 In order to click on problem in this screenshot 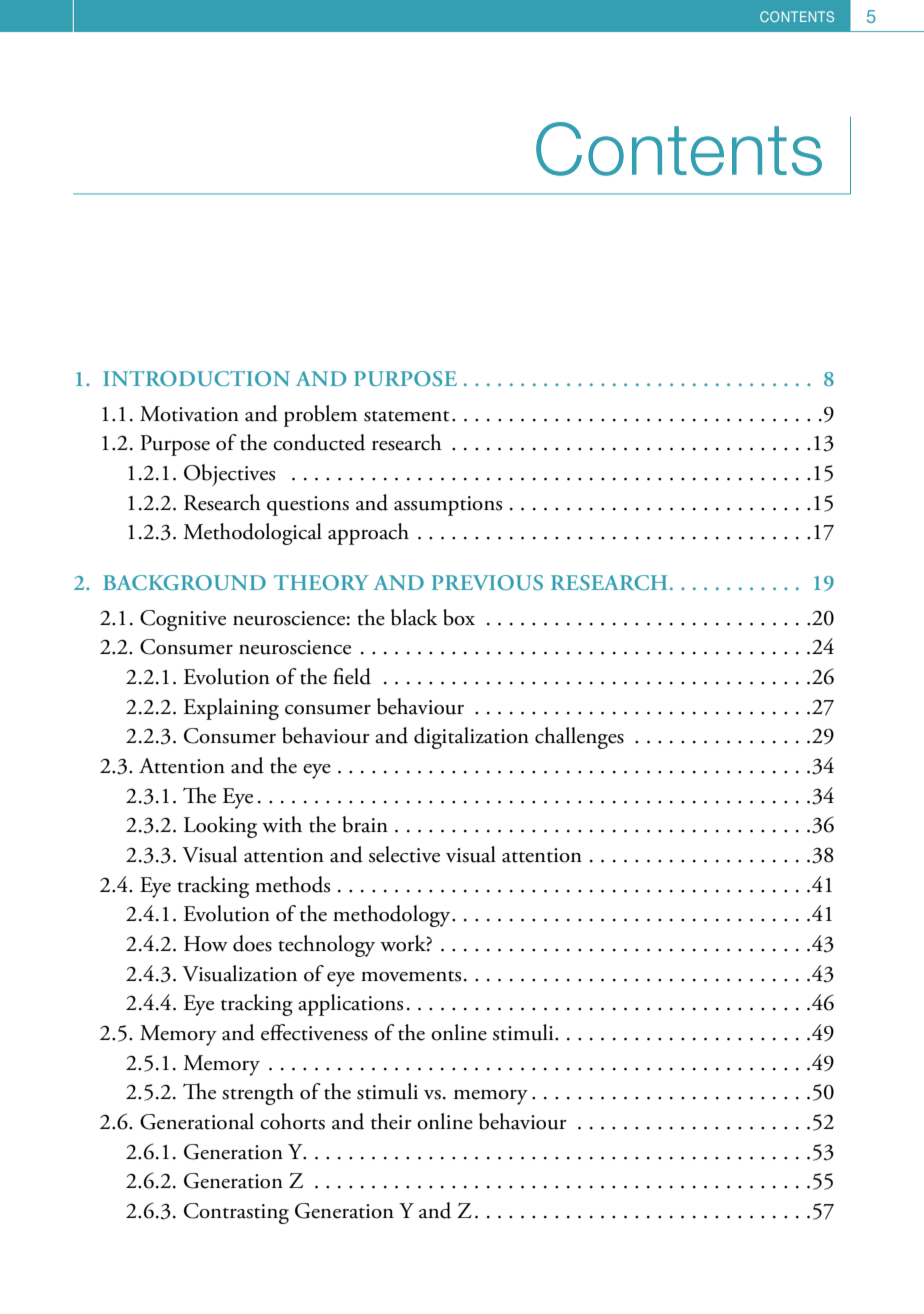, I will do `click(320, 416)`.
